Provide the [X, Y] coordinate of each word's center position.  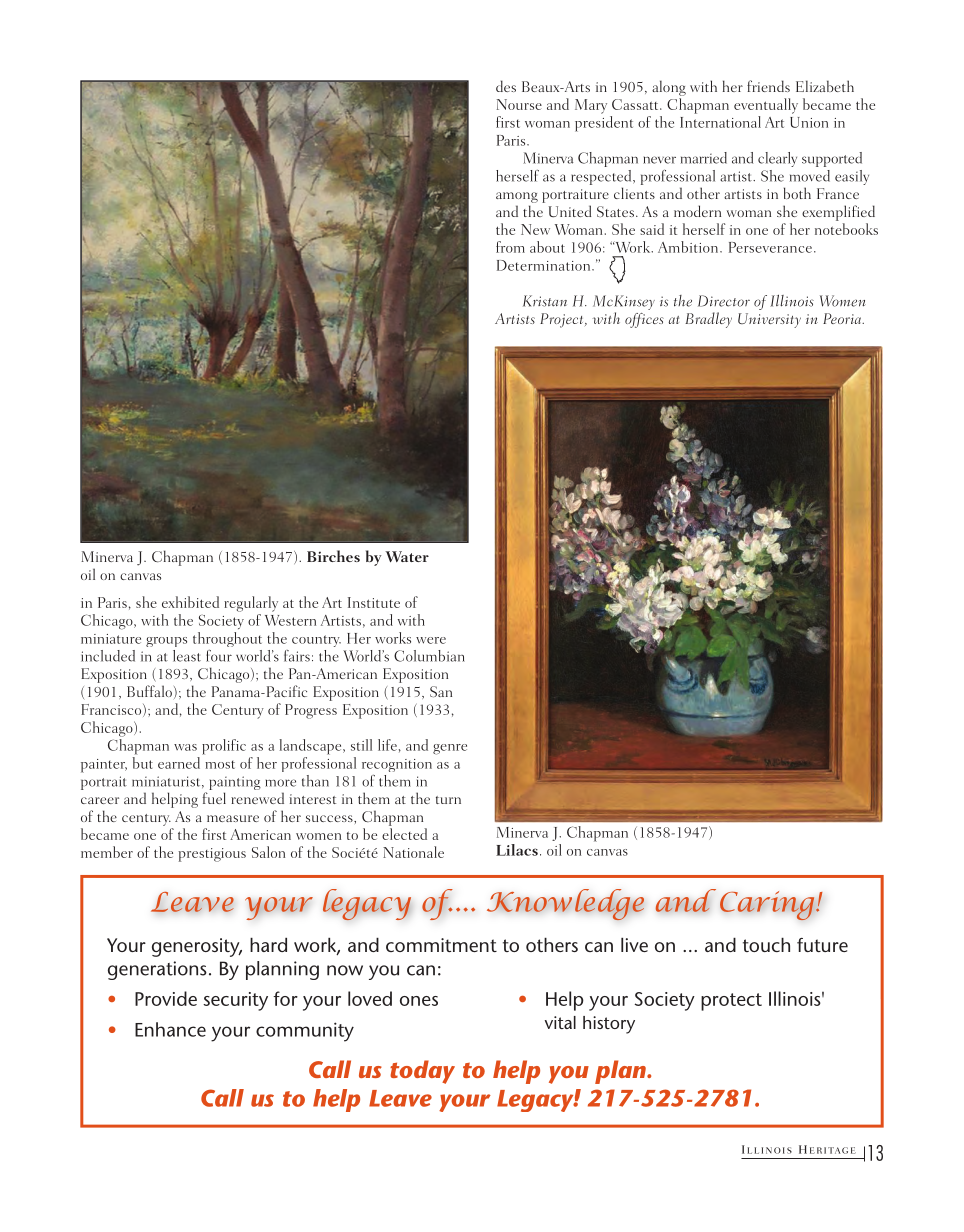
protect [731, 1002]
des [506, 86]
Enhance [170, 1029]
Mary [591, 106]
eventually [766, 106]
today [422, 1072]
